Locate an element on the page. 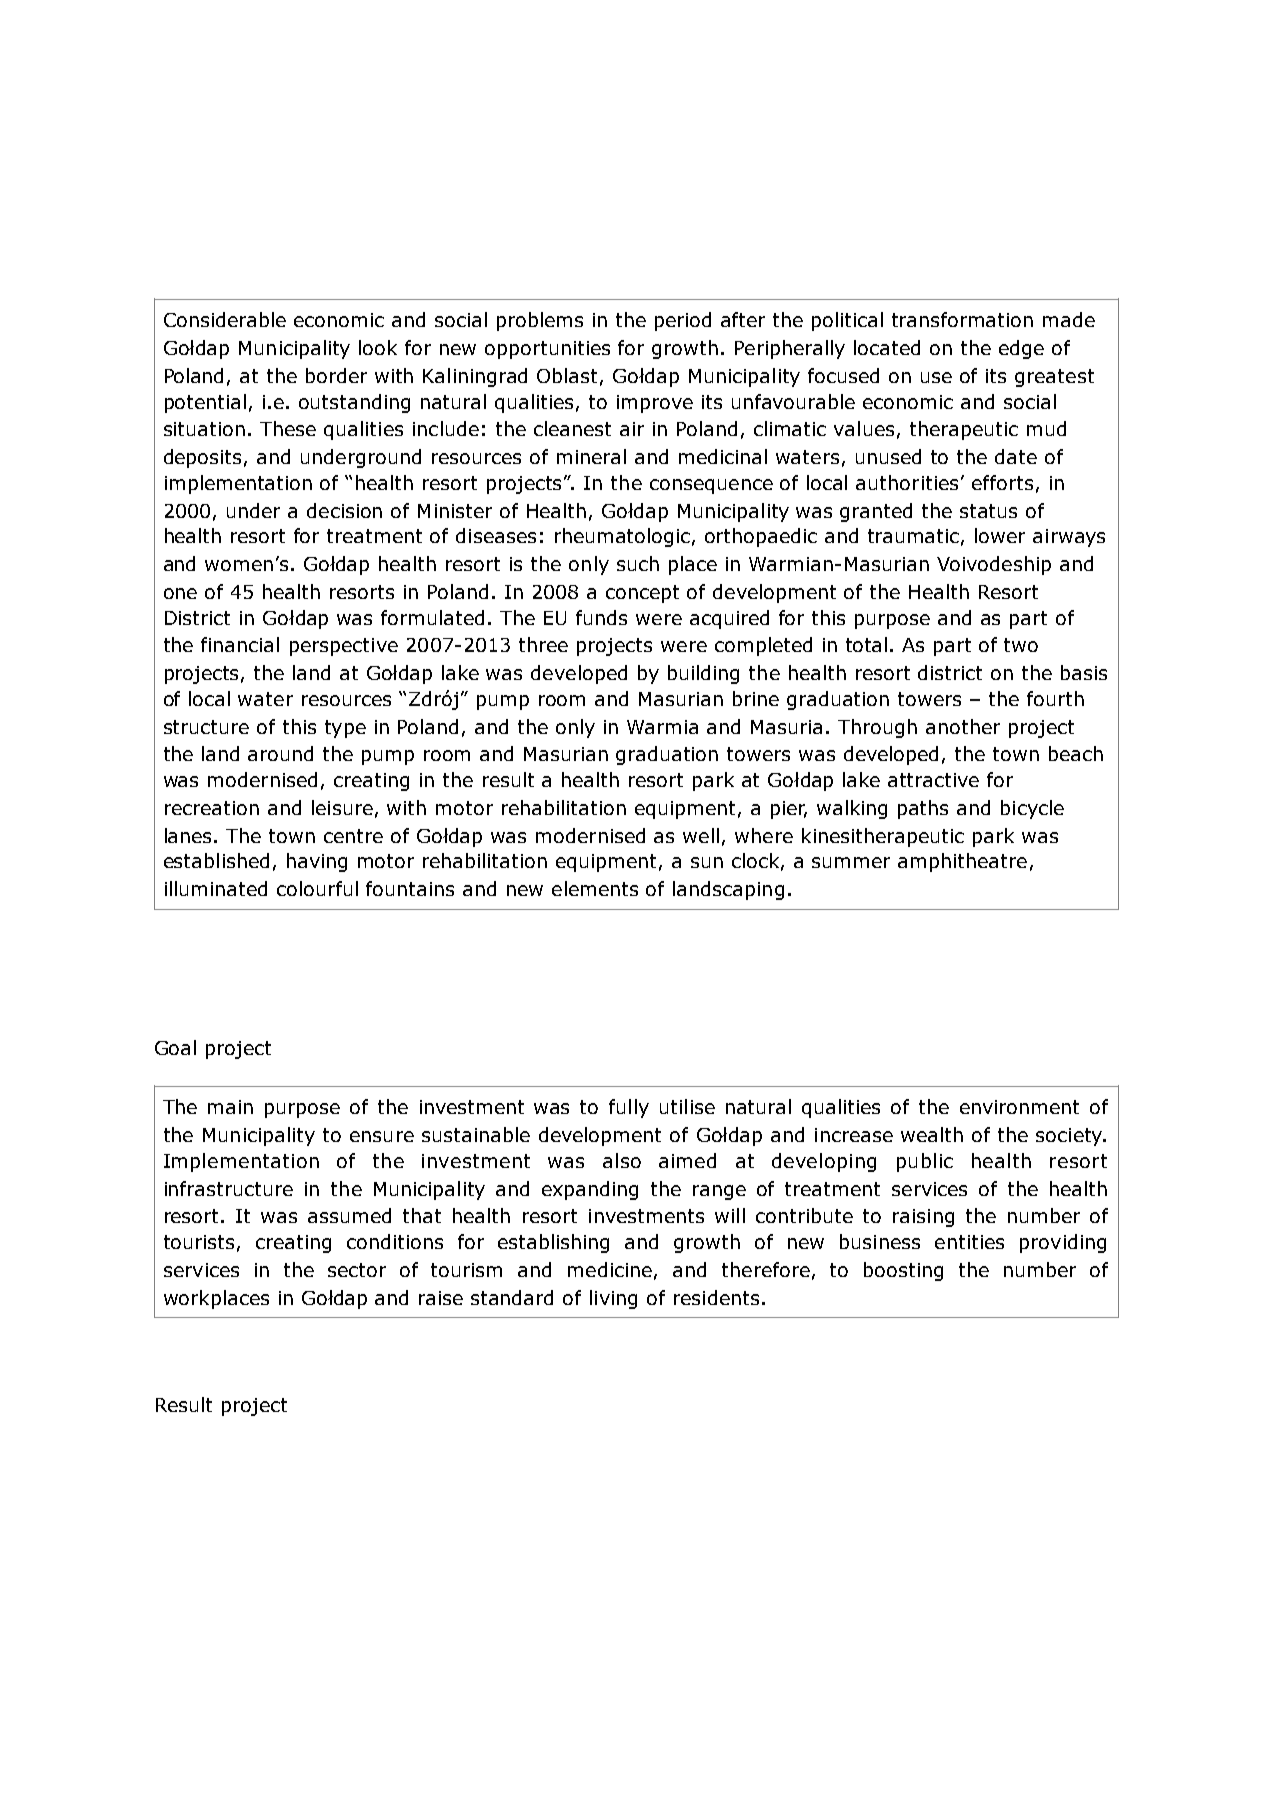  sector is located at coordinates (357, 1270).
